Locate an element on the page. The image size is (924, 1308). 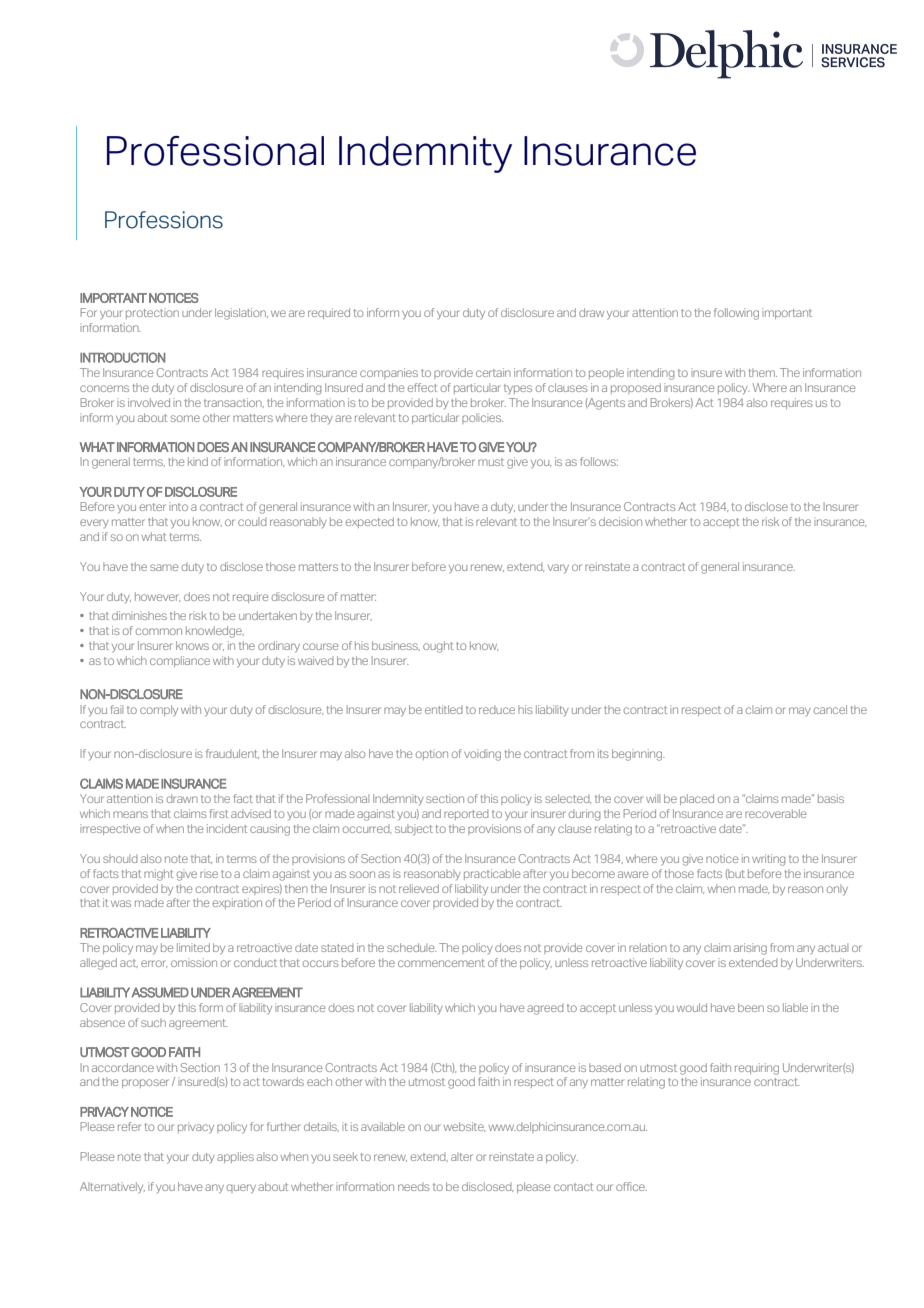
omission is located at coordinates (194, 962).
